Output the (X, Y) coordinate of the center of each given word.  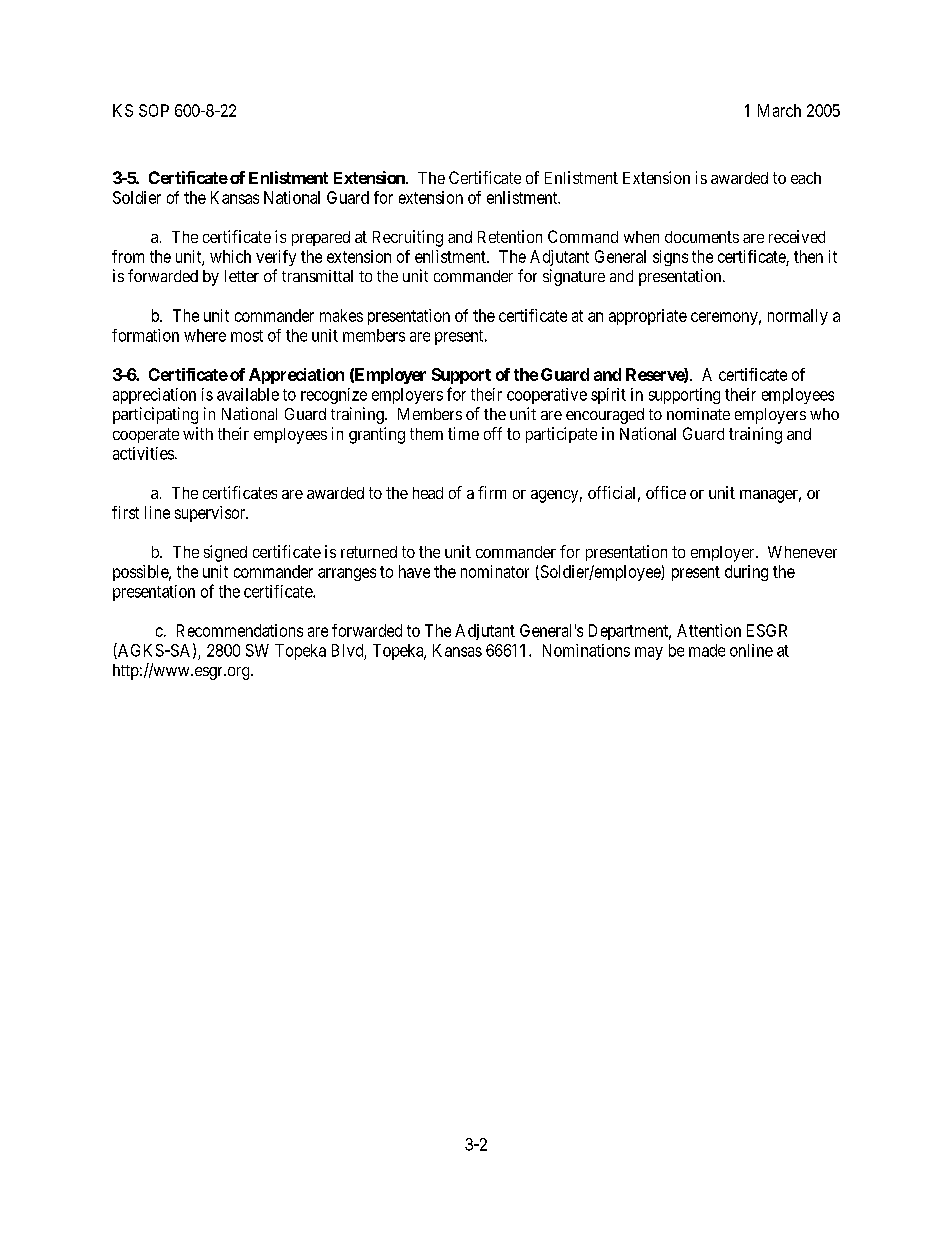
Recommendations (240, 630)
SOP (154, 110)
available (248, 394)
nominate (698, 414)
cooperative (547, 396)
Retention (510, 236)
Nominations (586, 650)
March (779, 110)
